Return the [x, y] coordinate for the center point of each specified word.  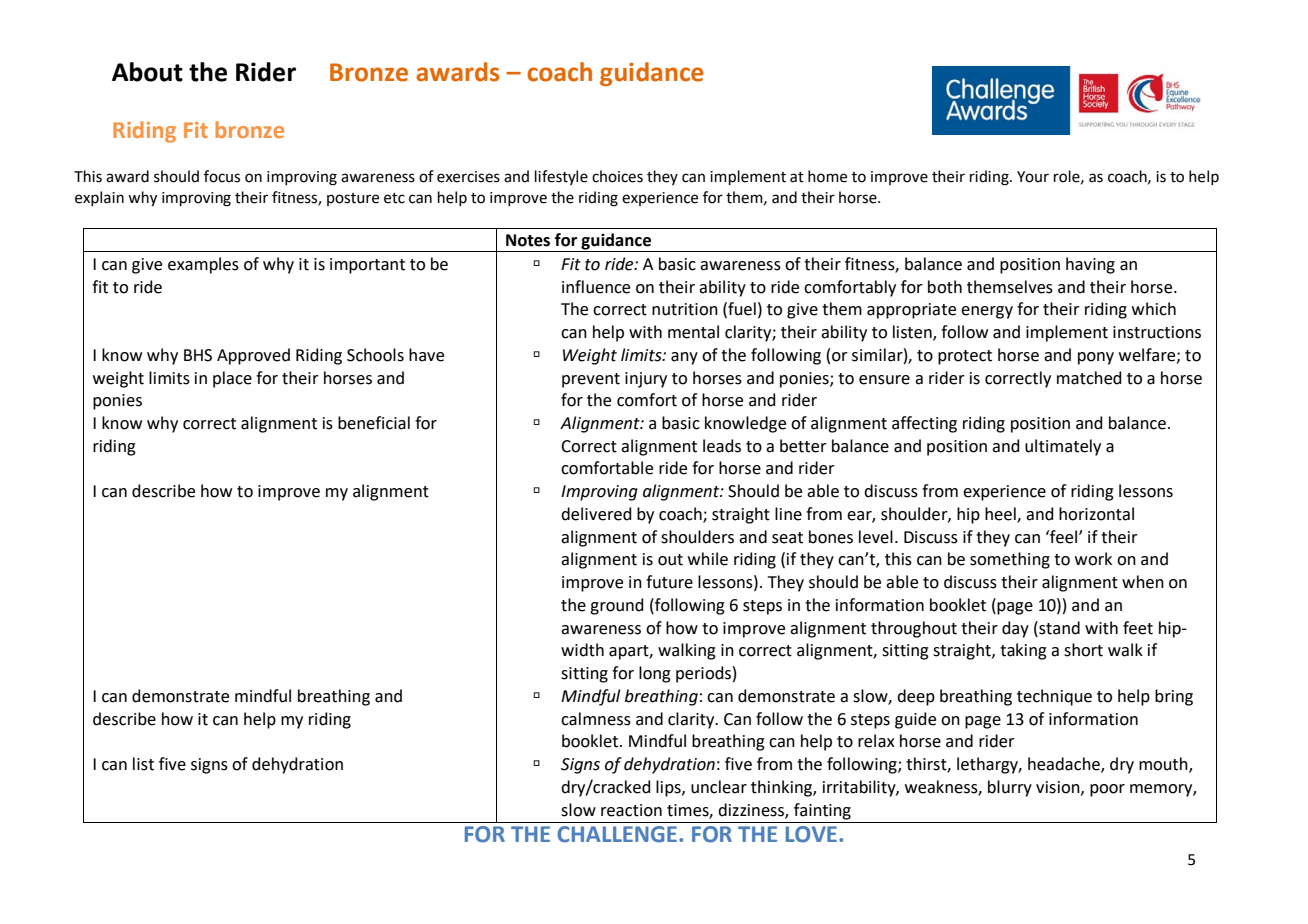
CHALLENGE [617, 834]
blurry [1010, 788]
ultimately [1063, 447]
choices [617, 176]
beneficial [374, 423]
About [147, 72]
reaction [631, 810]
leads [722, 446]
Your [1033, 177]
